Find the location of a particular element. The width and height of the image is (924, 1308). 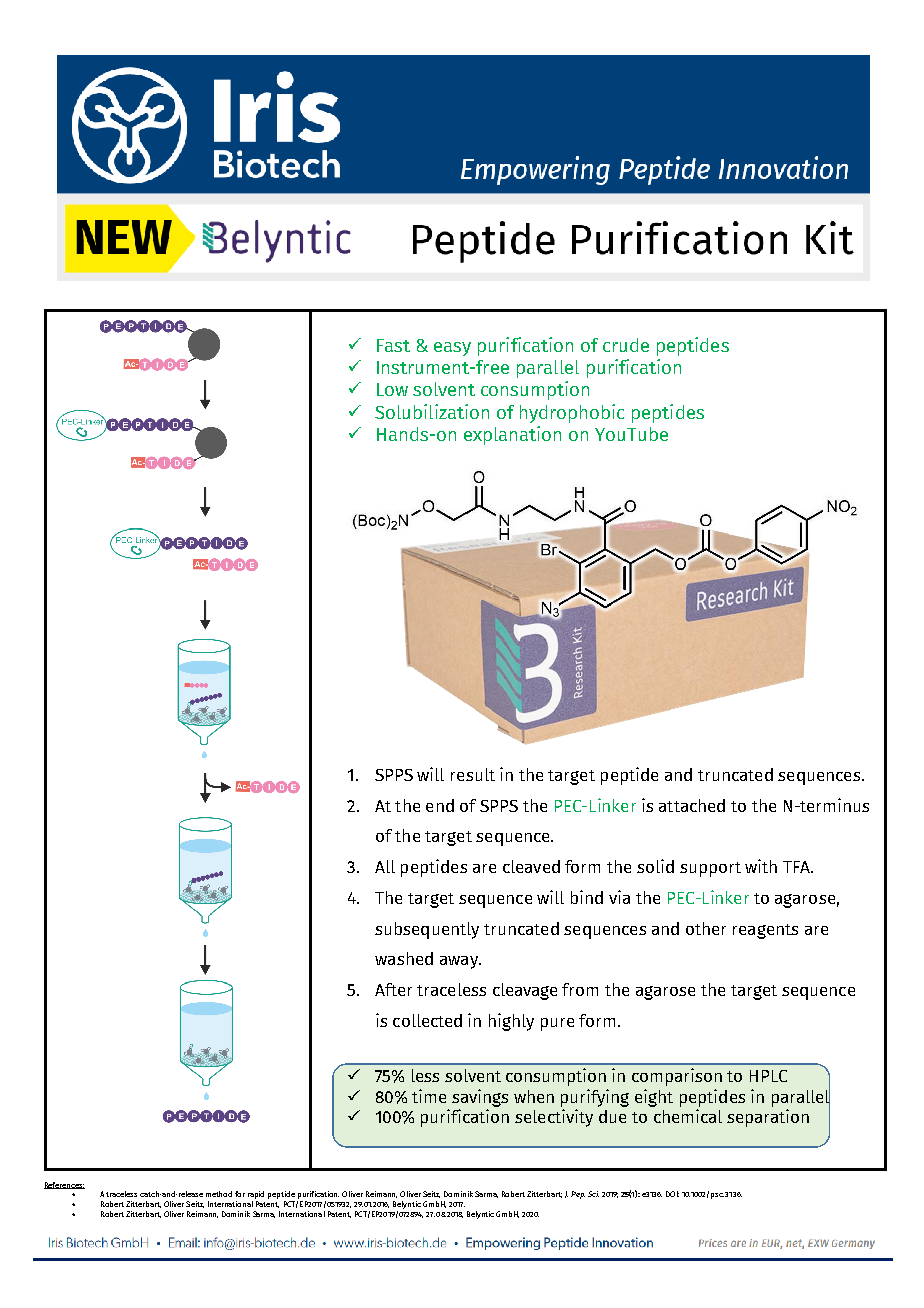

result is located at coordinates (473, 774).
